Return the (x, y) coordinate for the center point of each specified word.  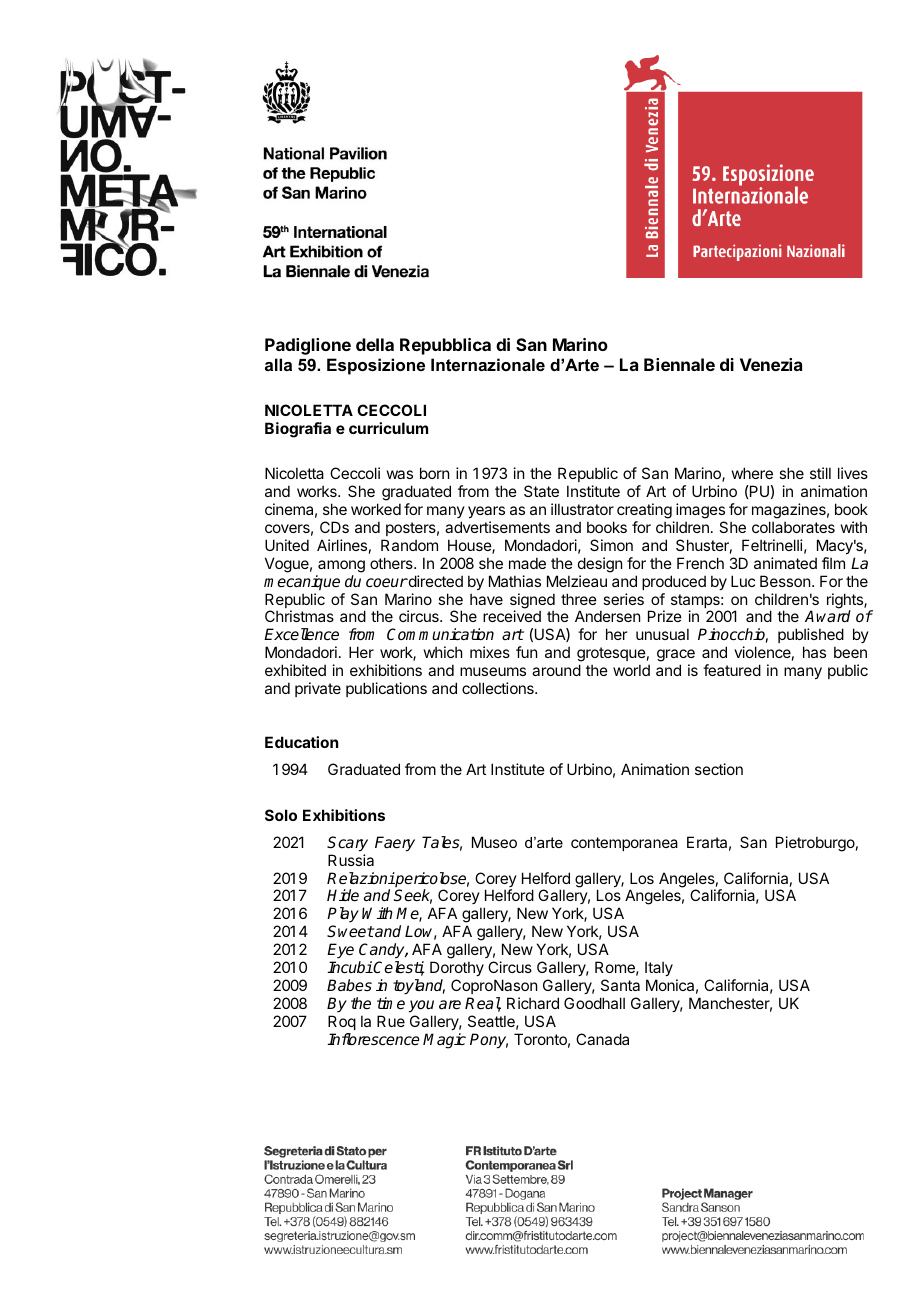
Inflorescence (373, 1039)
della (375, 344)
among (341, 566)
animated (785, 563)
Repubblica (445, 346)
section (719, 769)
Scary (347, 844)
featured (732, 670)
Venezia (771, 364)
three (579, 599)
